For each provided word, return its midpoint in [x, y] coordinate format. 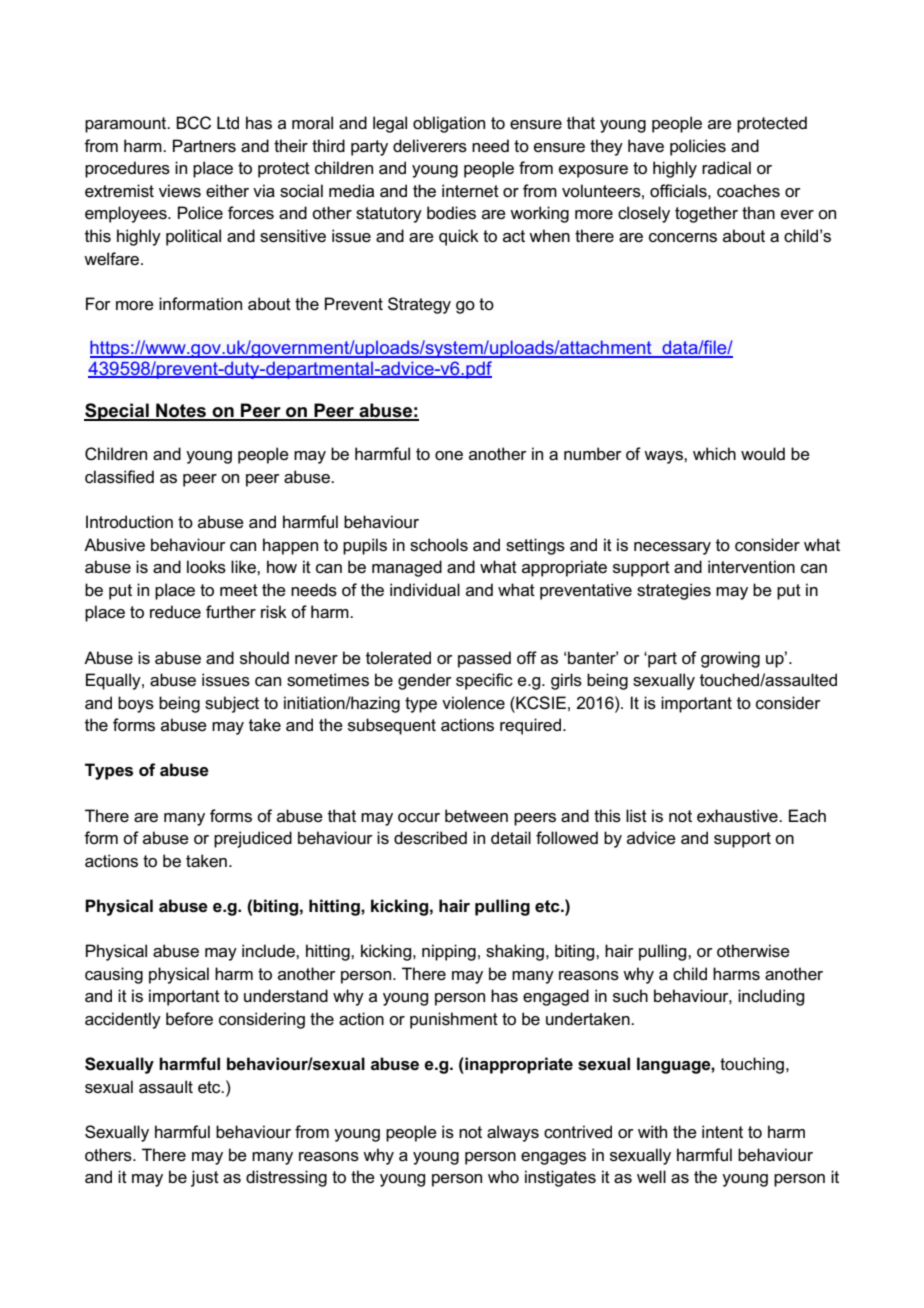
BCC [193, 123]
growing [730, 659]
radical [726, 168]
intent [722, 1132]
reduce [175, 612]
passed [484, 659]
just [205, 1178]
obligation [449, 124]
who [503, 1176]
